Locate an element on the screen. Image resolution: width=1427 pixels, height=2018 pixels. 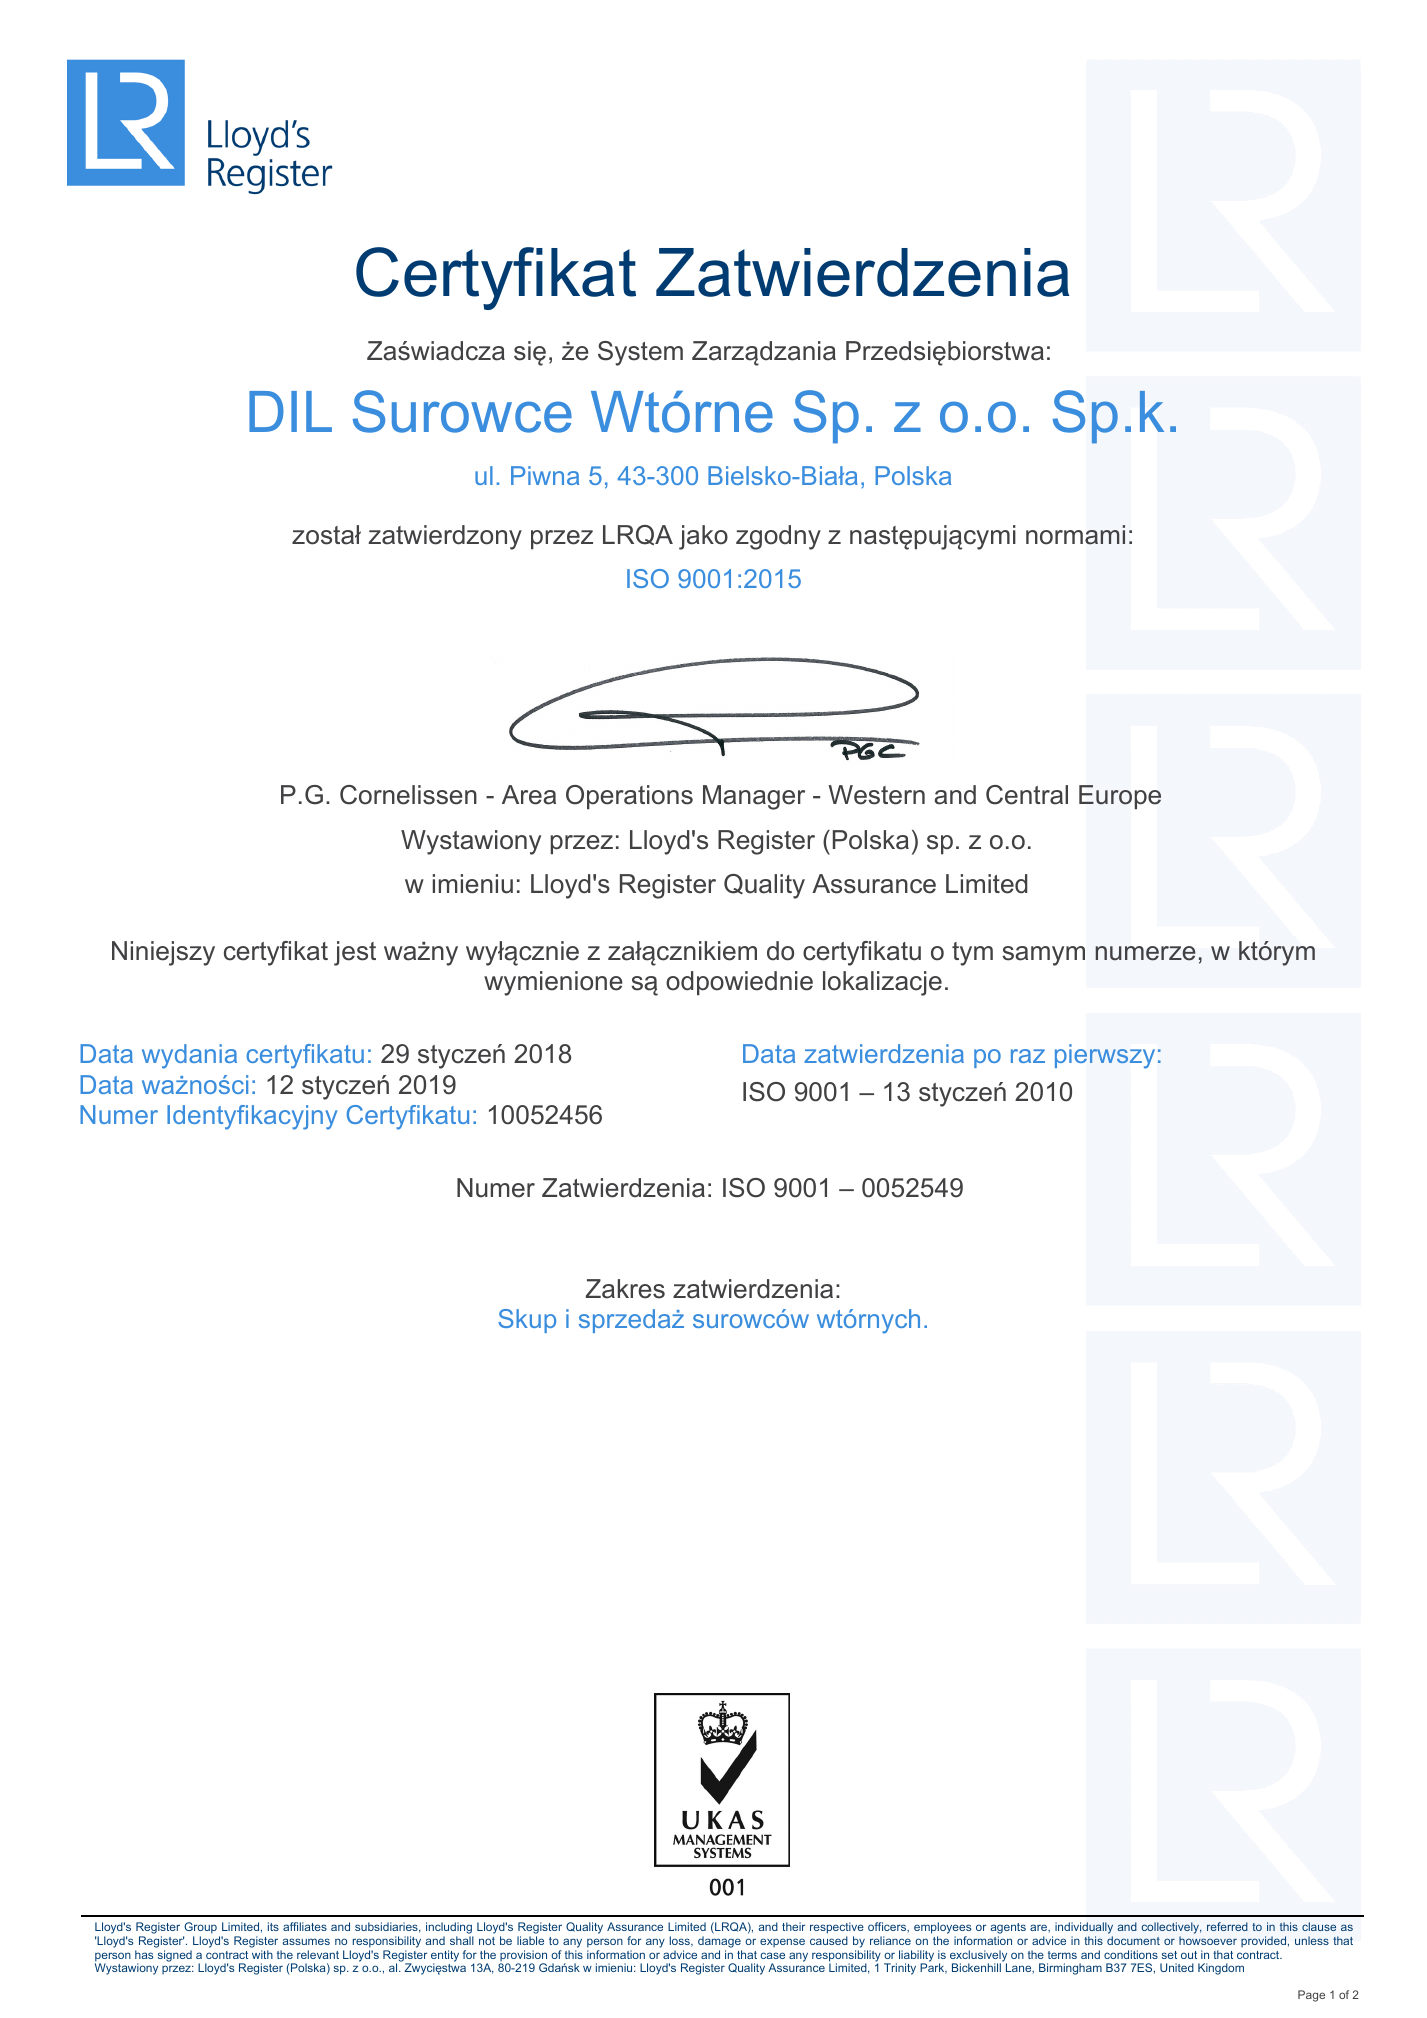
tym is located at coordinates (972, 954).
